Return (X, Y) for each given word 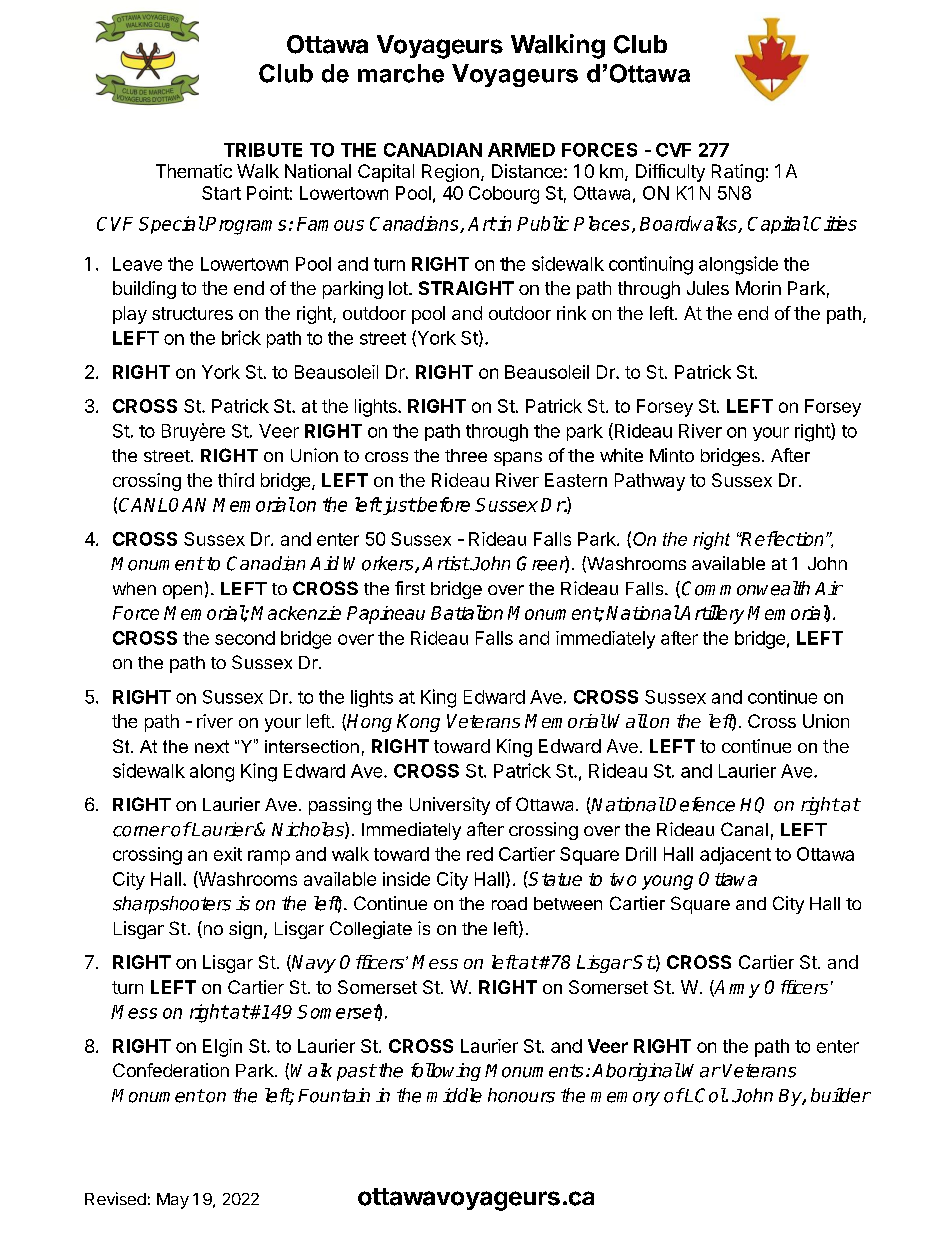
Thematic (194, 171)
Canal (744, 829)
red (480, 854)
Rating (738, 173)
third (236, 480)
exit (228, 854)
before (442, 504)
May (173, 1201)
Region (450, 173)
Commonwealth (746, 588)
